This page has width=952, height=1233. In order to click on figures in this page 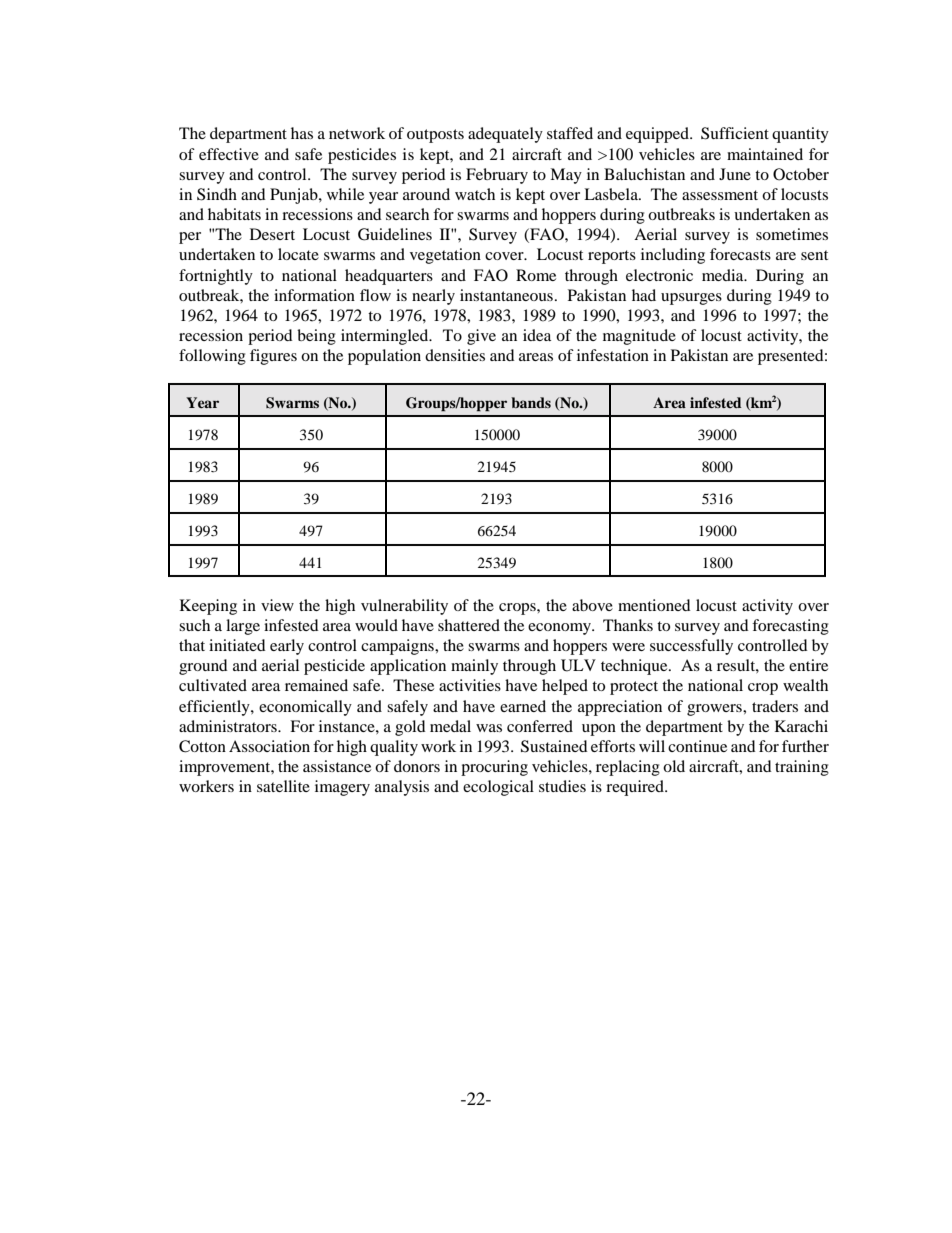, I will do `click(273, 357)`.
